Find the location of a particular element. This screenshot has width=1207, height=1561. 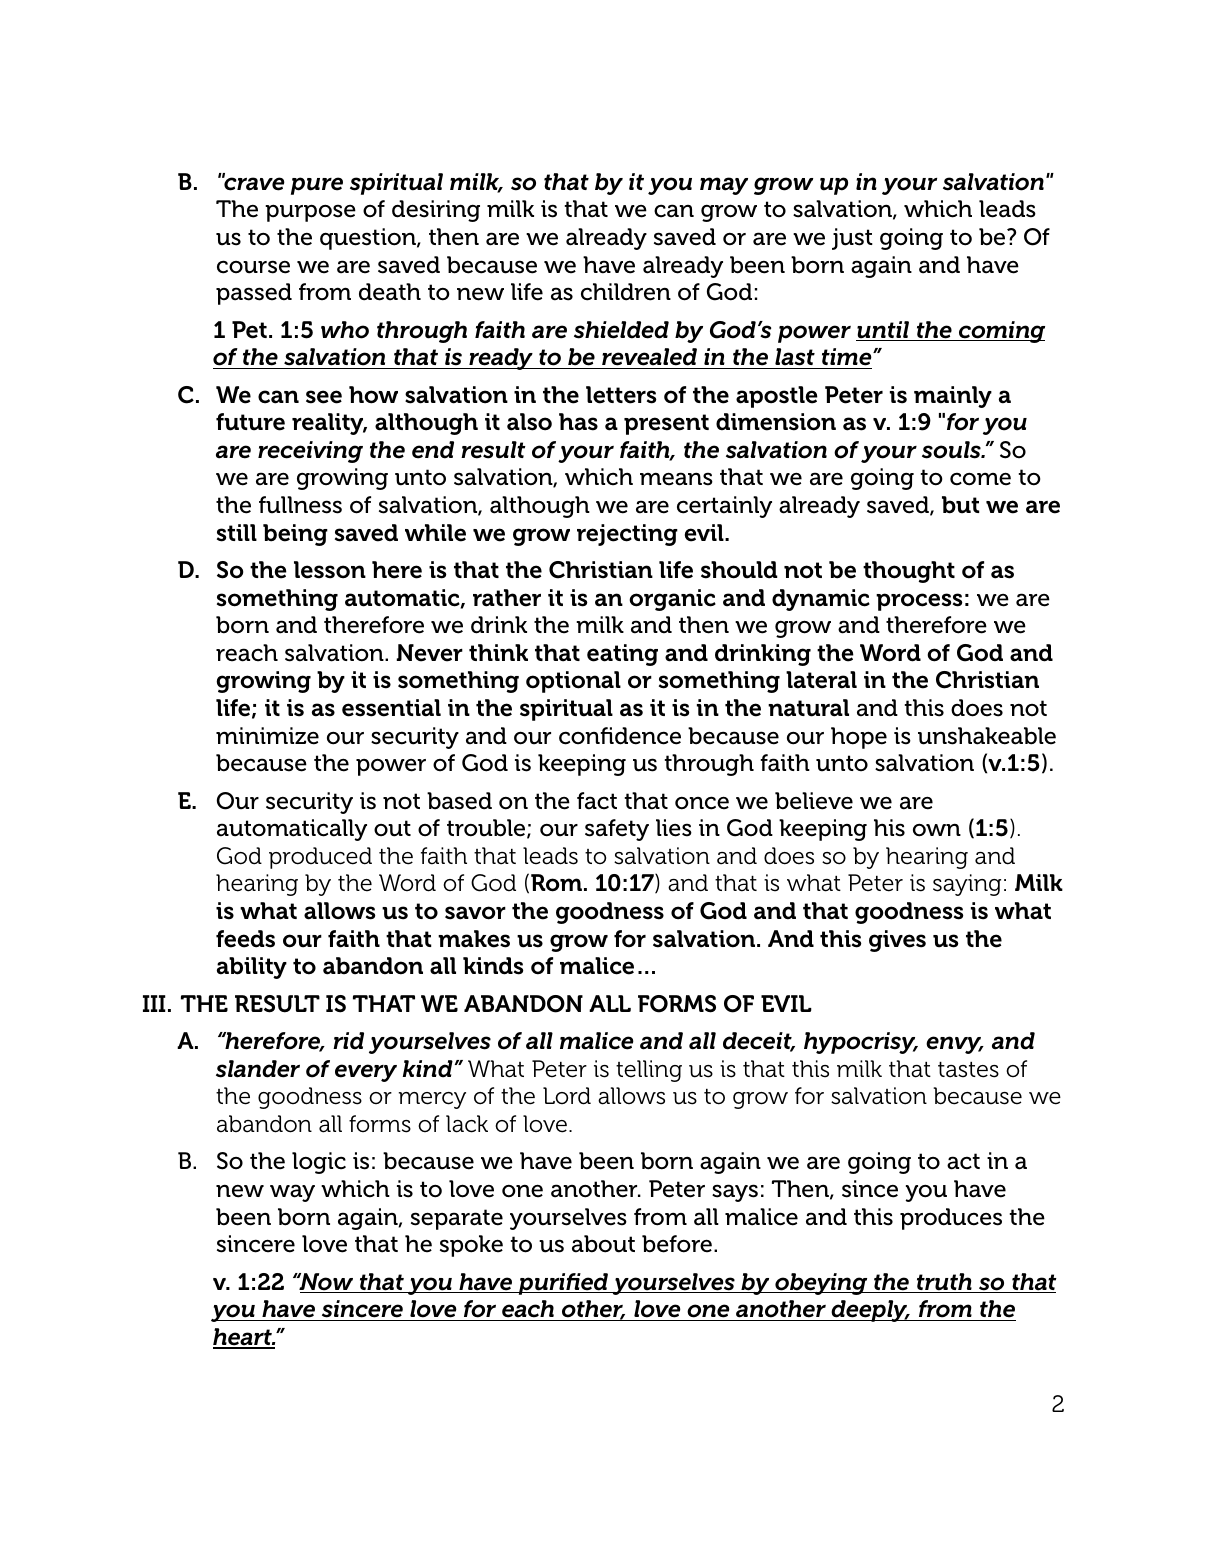

produced is located at coordinates (320, 858).
